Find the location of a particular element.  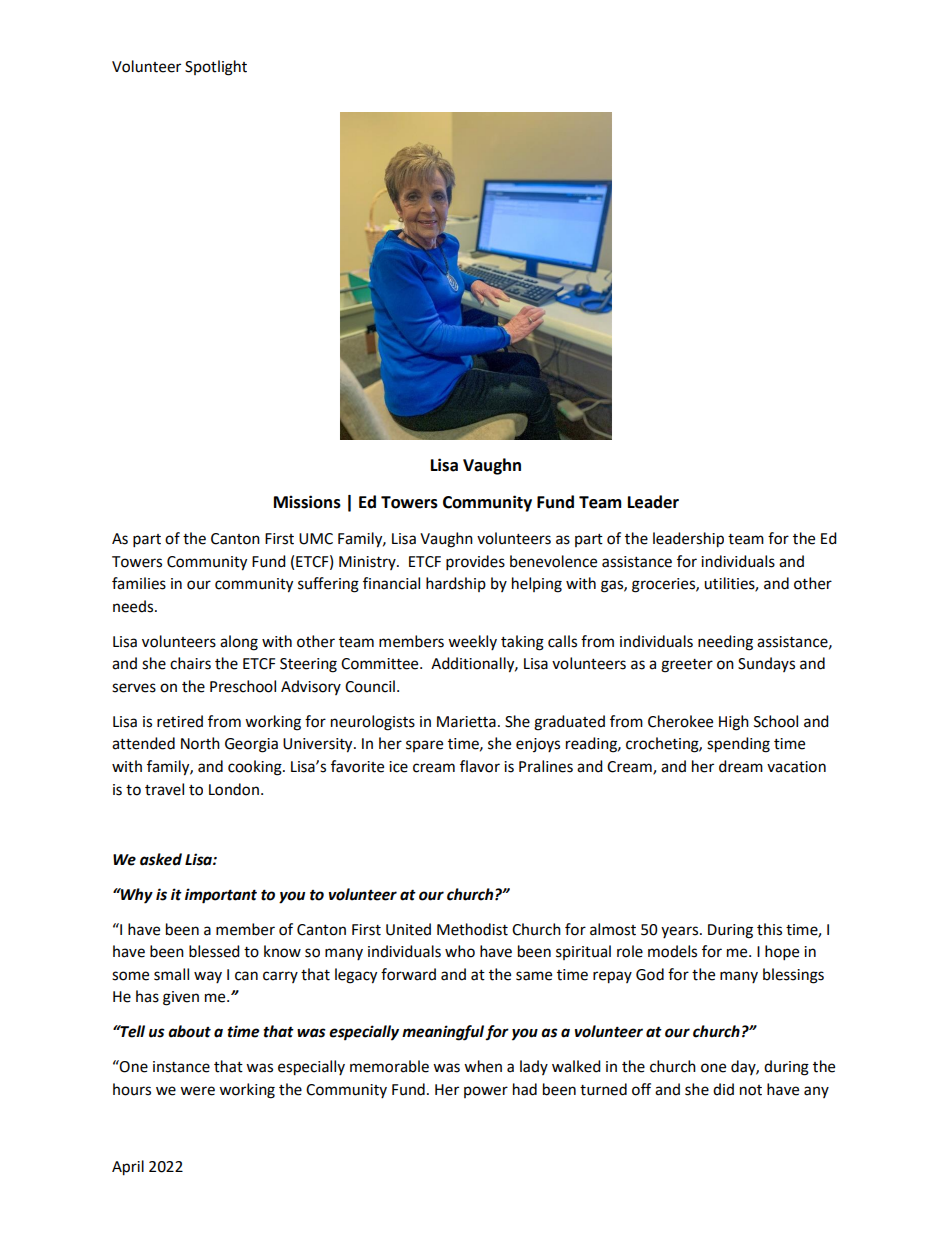

were is located at coordinates (197, 1091).
